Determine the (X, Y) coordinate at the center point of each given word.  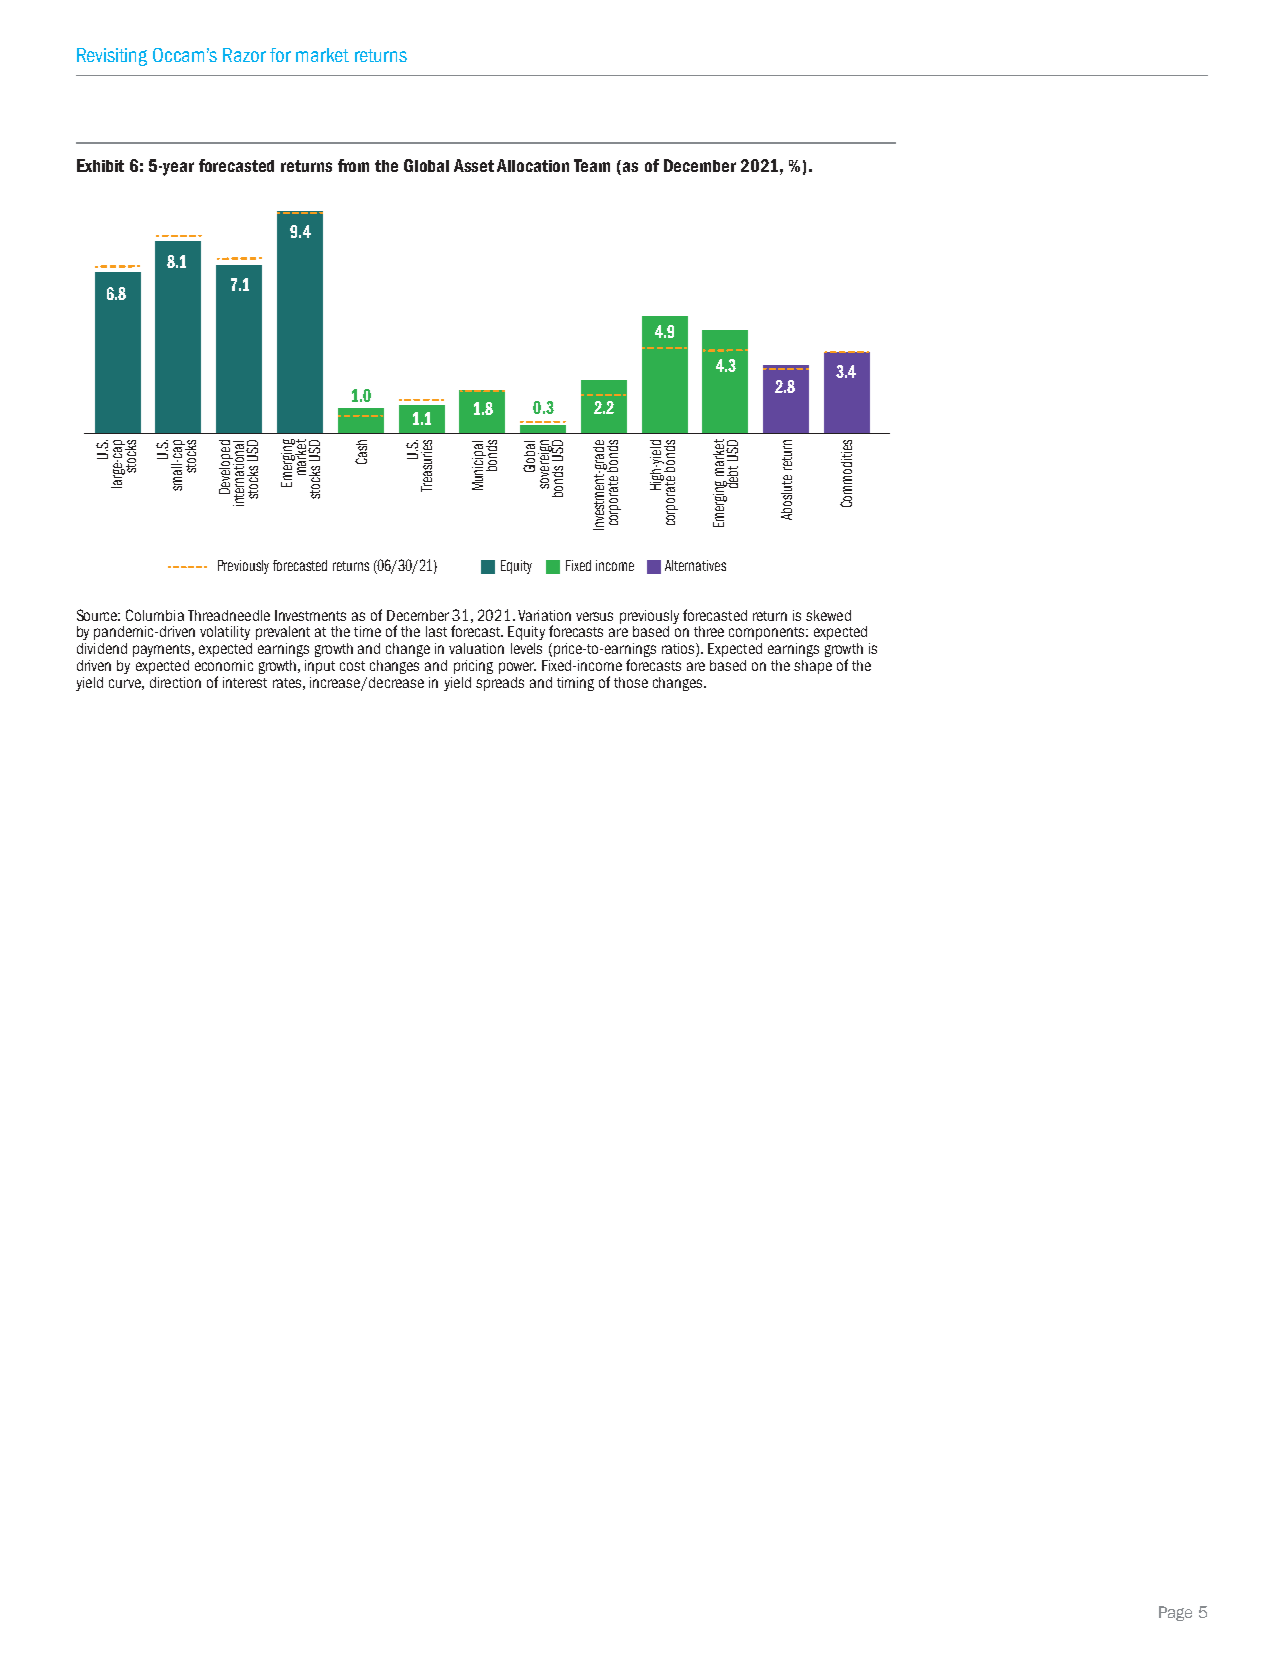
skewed (828, 615)
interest (245, 682)
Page (1175, 1613)
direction (175, 682)
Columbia (155, 615)
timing (575, 684)
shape (813, 667)
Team (592, 165)
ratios (679, 650)
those (631, 682)
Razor (244, 55)
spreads (500, 684)
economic (224, 665)
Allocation (533, 165)
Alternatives (695, 565)
